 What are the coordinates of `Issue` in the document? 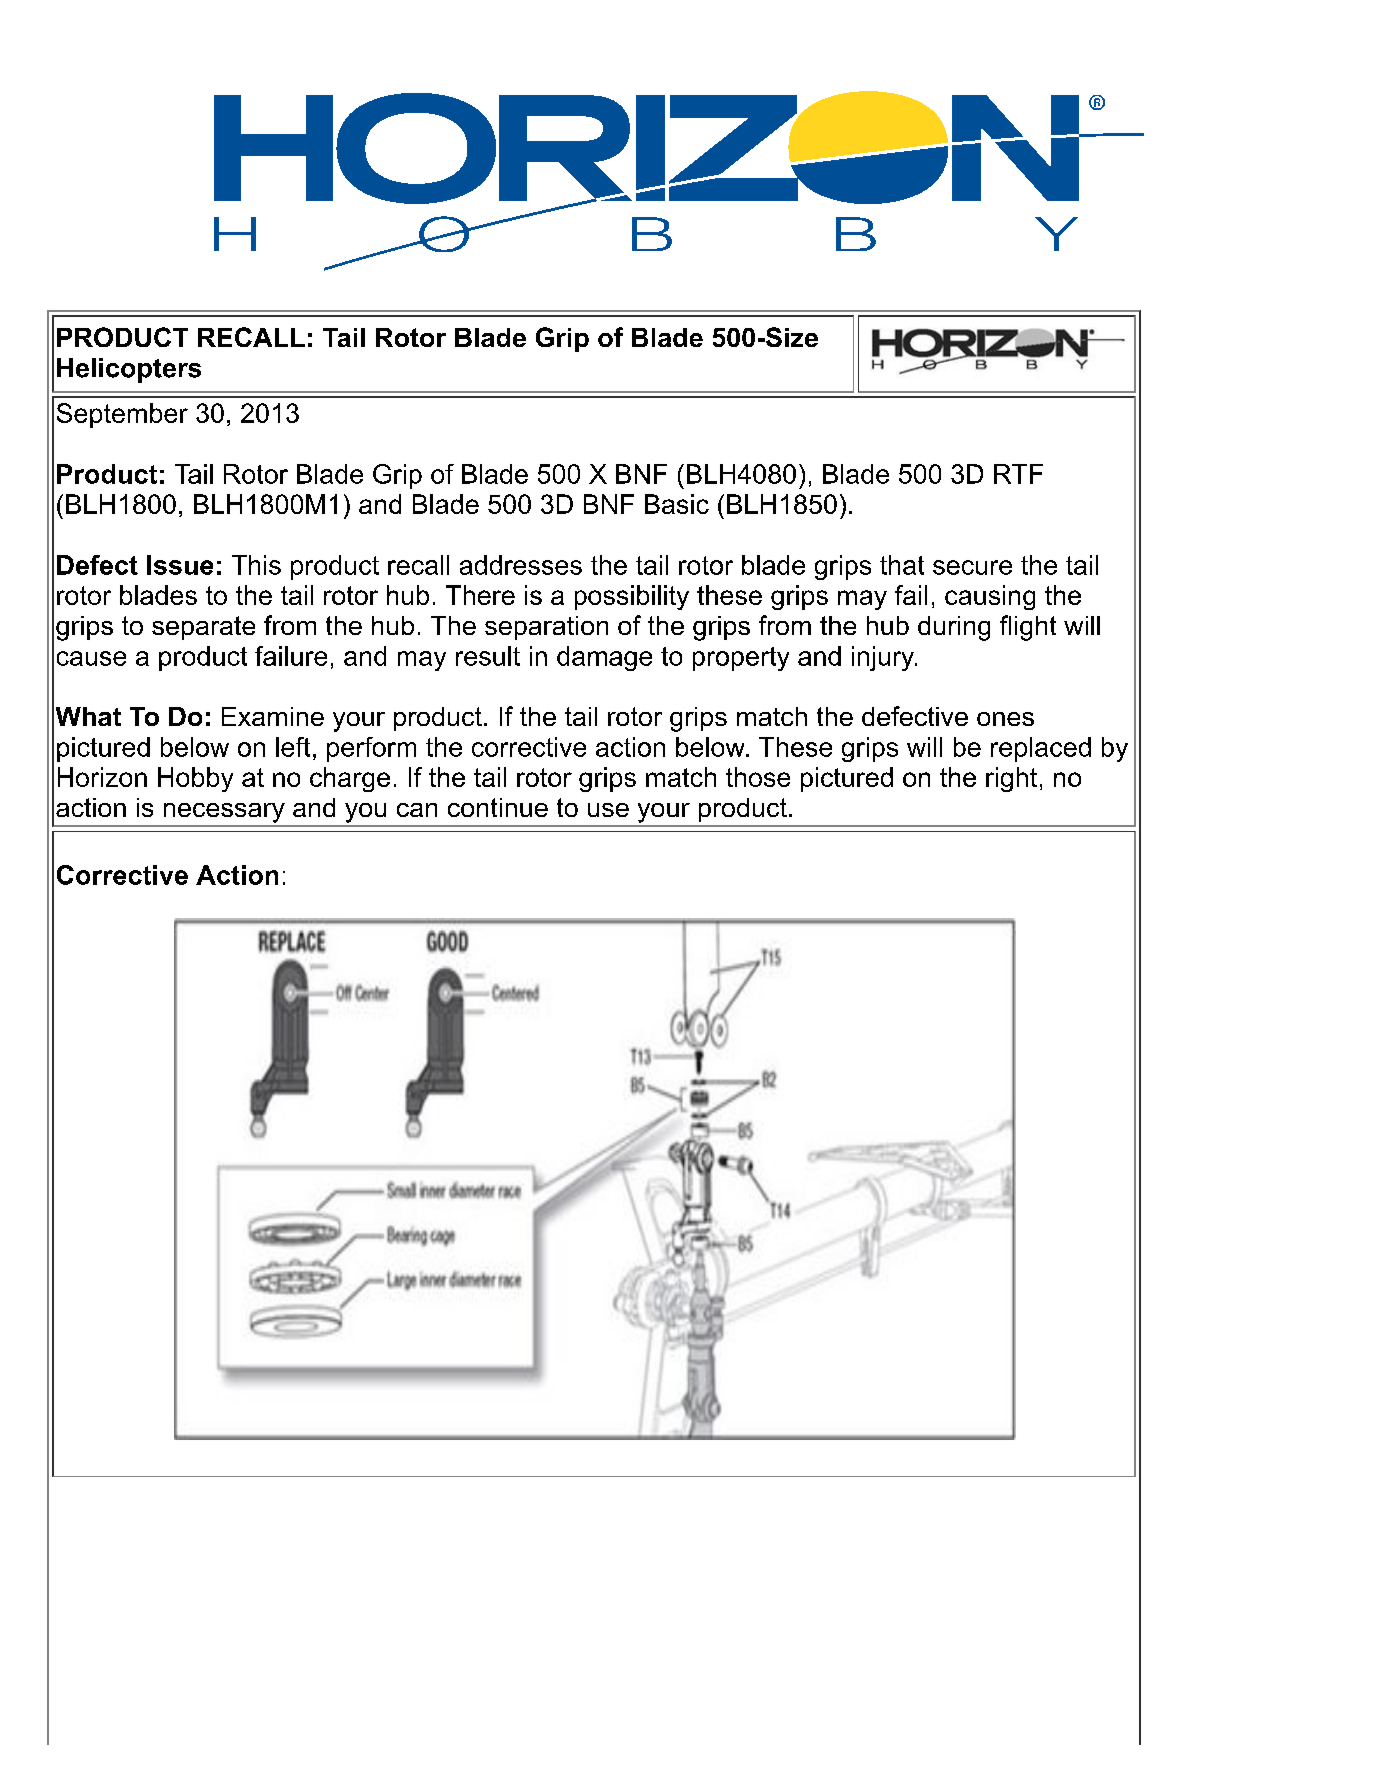 It's located at (180, 565).
